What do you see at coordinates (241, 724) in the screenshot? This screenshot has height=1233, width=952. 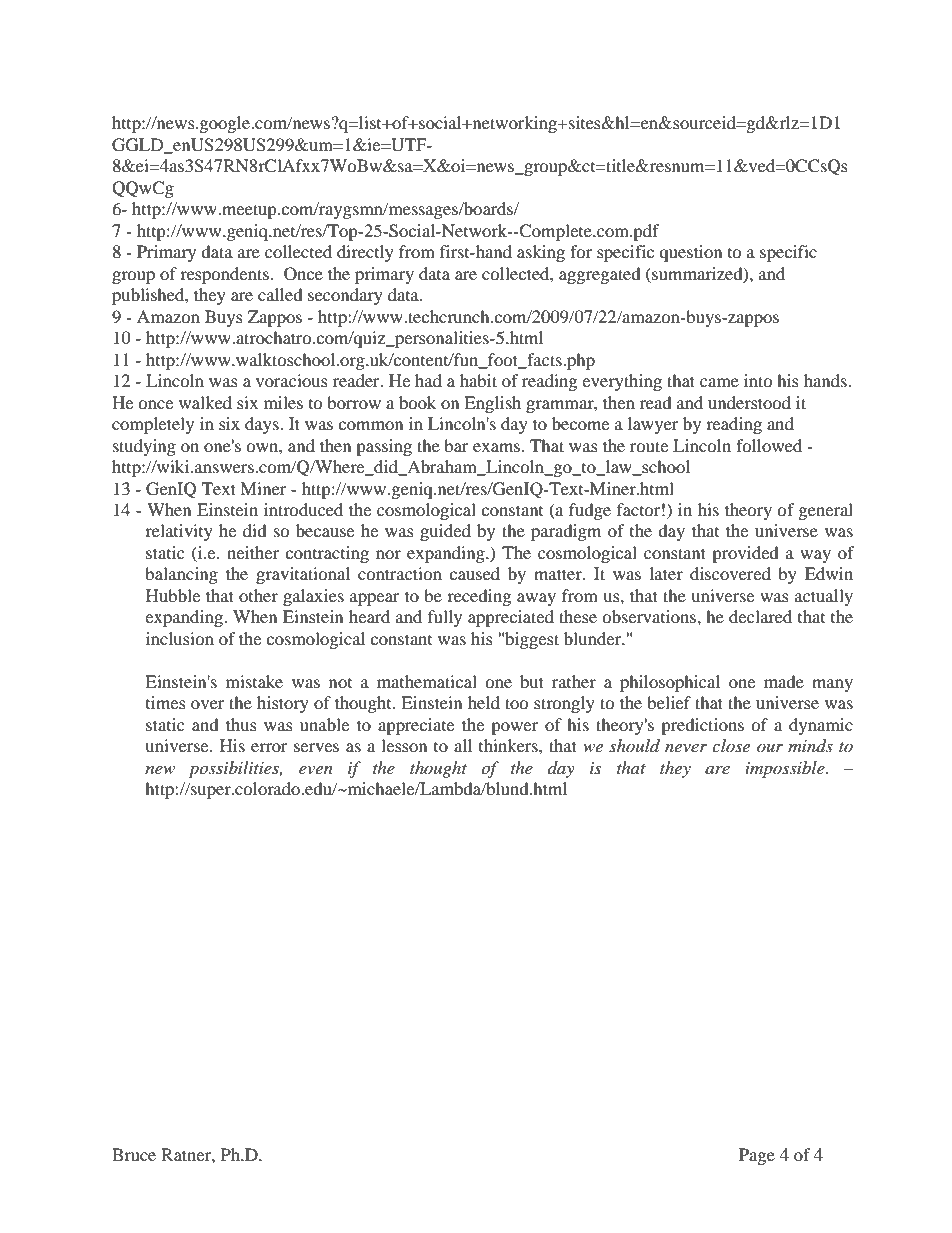 I see `thus` at bounding box center [241, 724].
